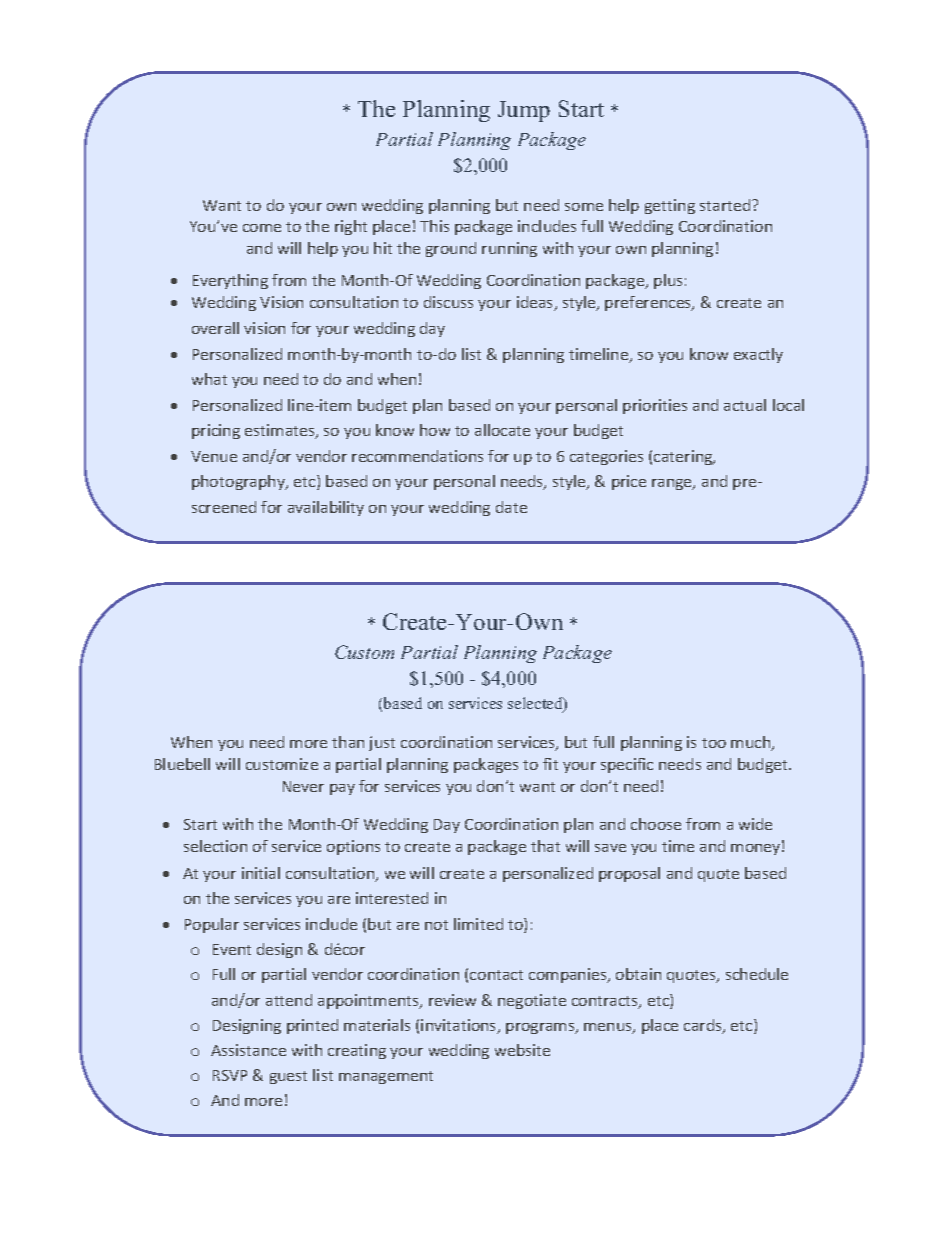 This screenshot has width=952, height=1233. Describe the element at coordinates (758, 355) in the screenshot. I see `exactly` at that location.
